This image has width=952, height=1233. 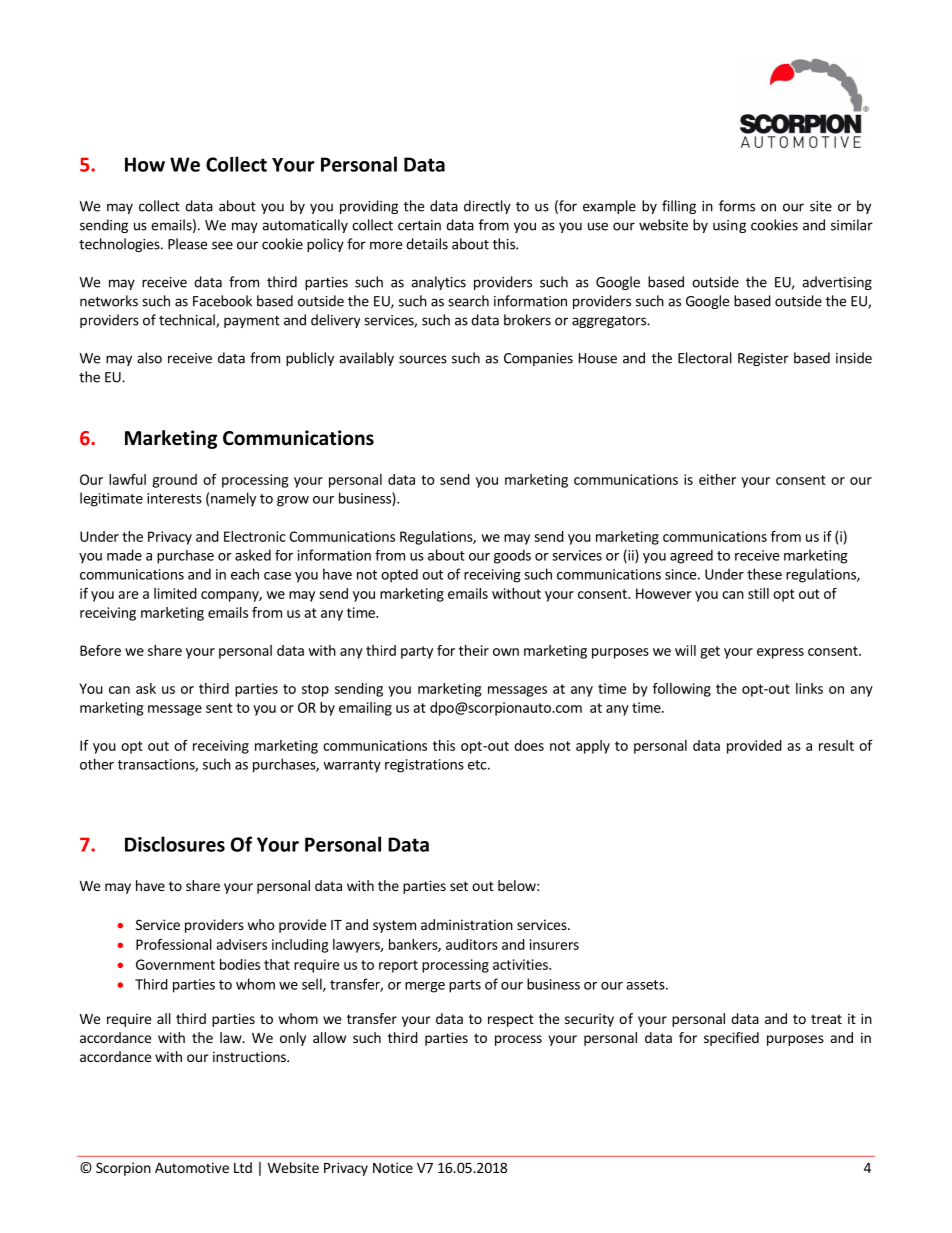 What do you see at coordinates (478, 765) in the image?
I see `etc` at bounding box center [478, 765].
